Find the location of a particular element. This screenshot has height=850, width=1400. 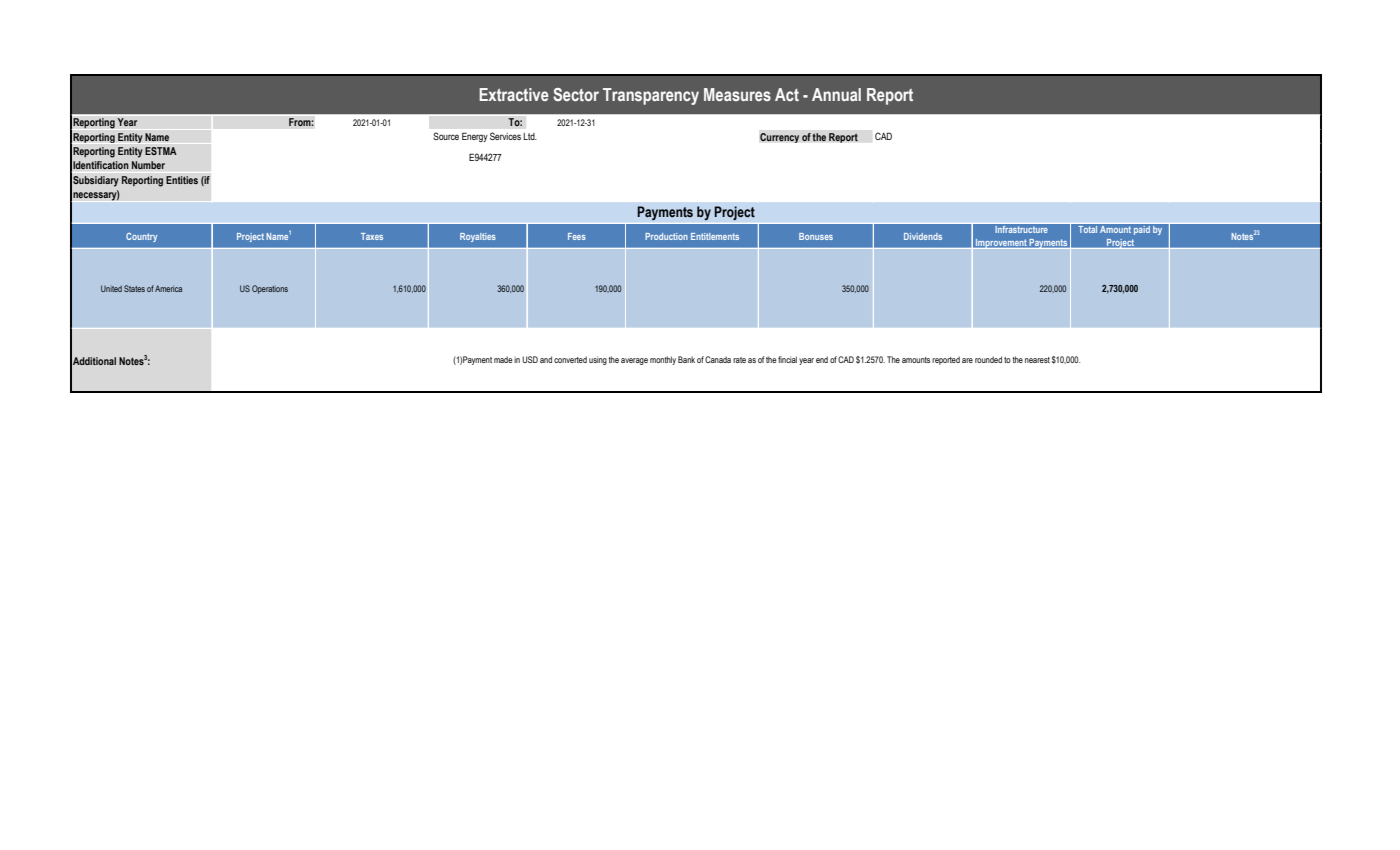

Entities is located at coordinates (182, 180).
